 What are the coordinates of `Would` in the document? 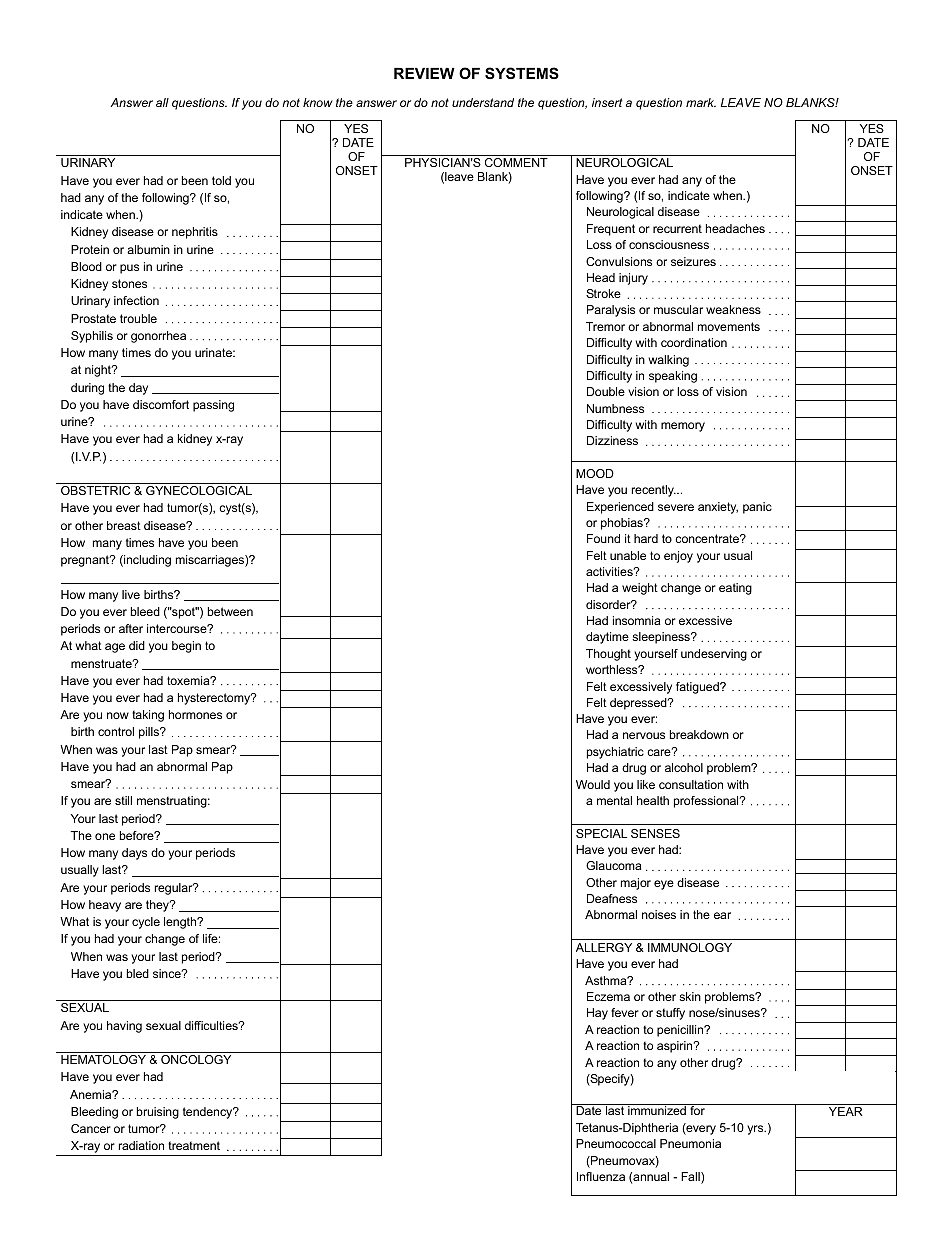 It's located at (593, 784).
